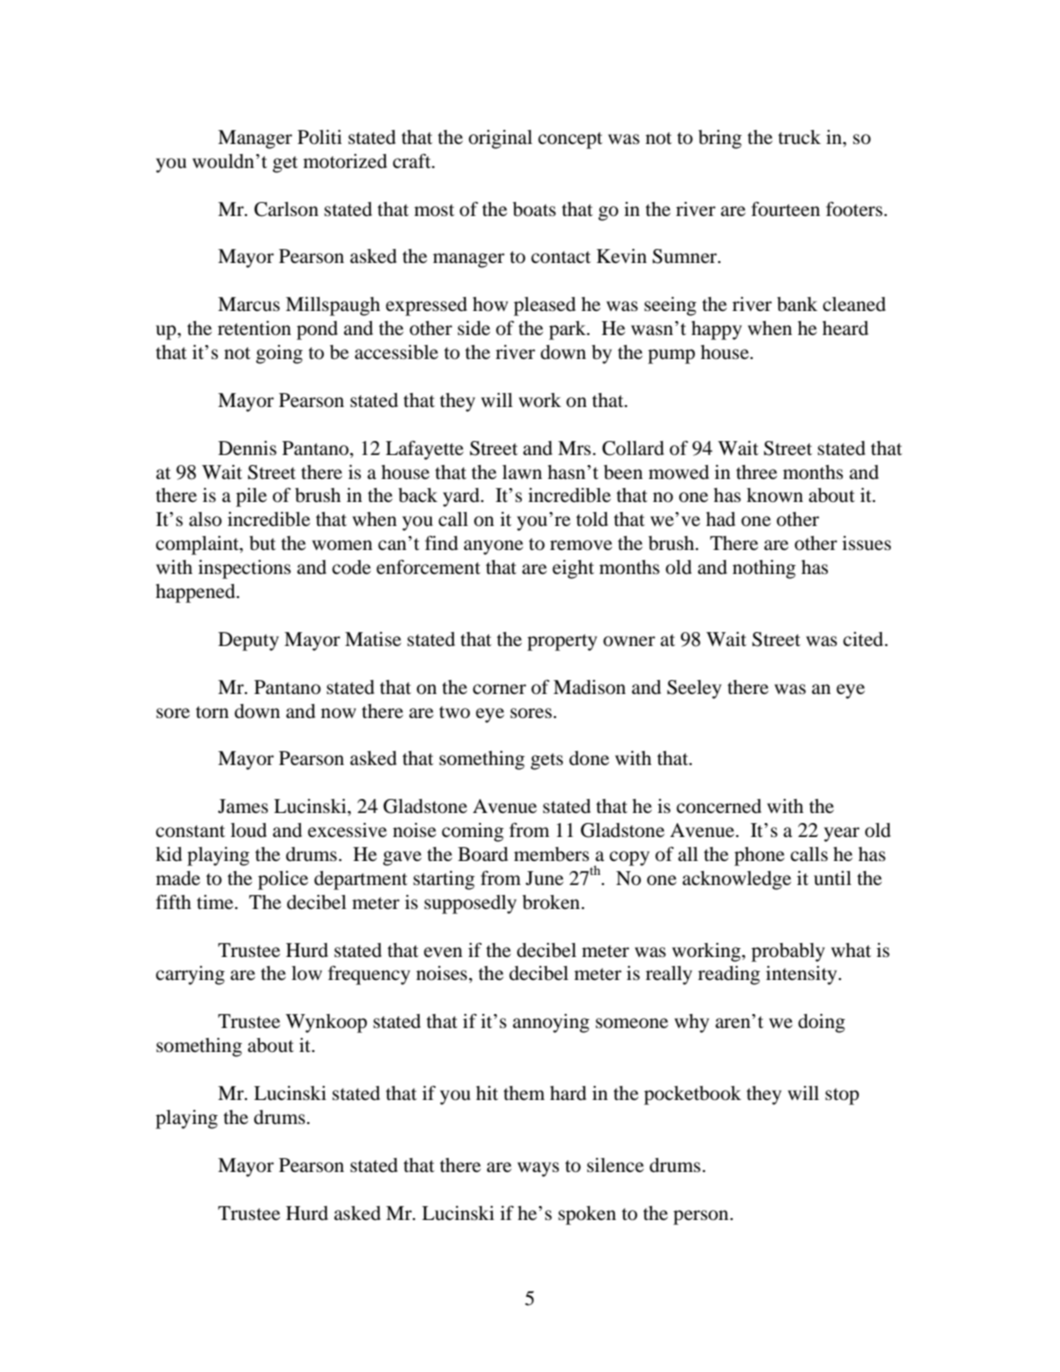  I want to click on lawn, so click(522, 472).
